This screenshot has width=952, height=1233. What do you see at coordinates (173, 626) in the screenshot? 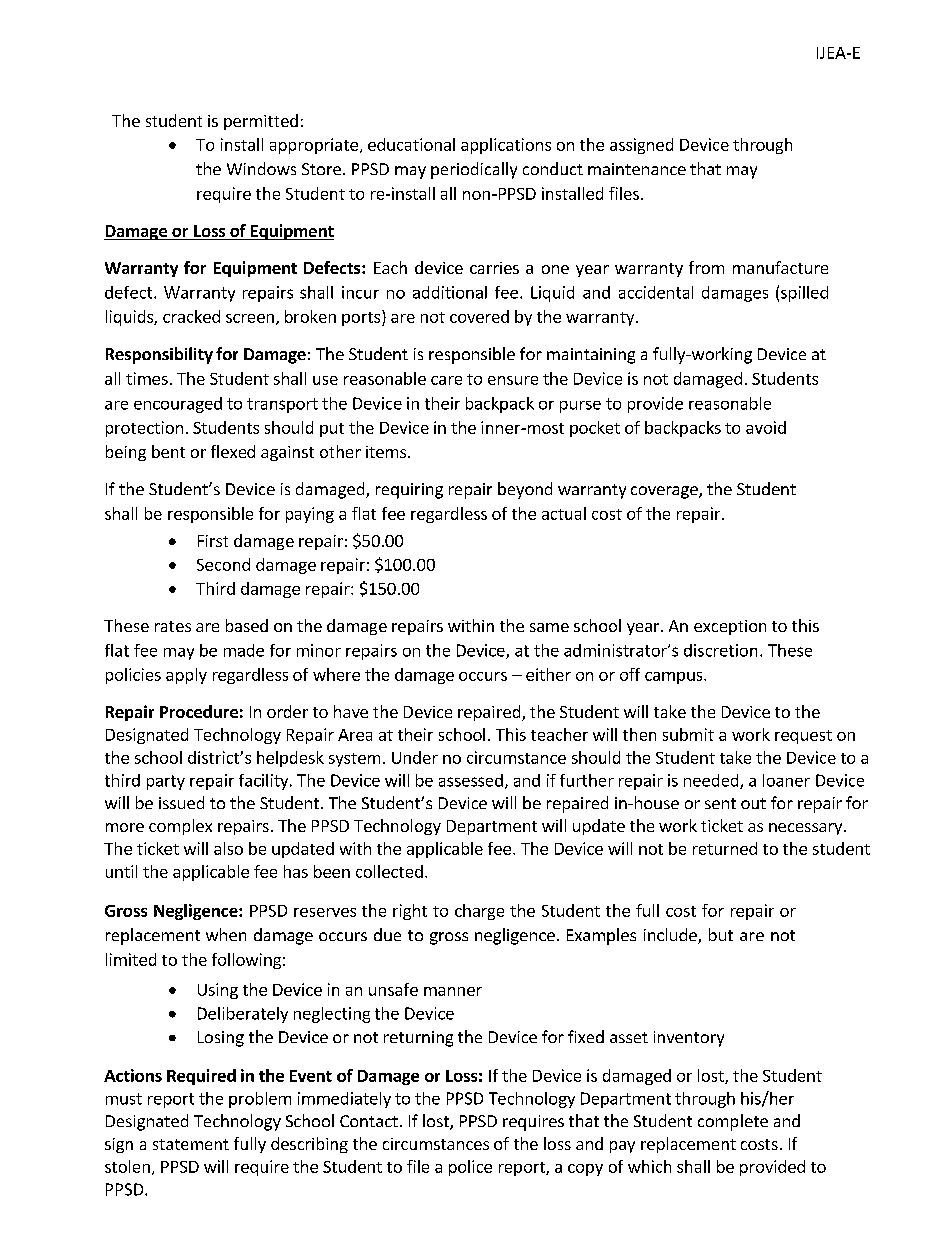
I see `rates` at bounding box center [173, 626].
